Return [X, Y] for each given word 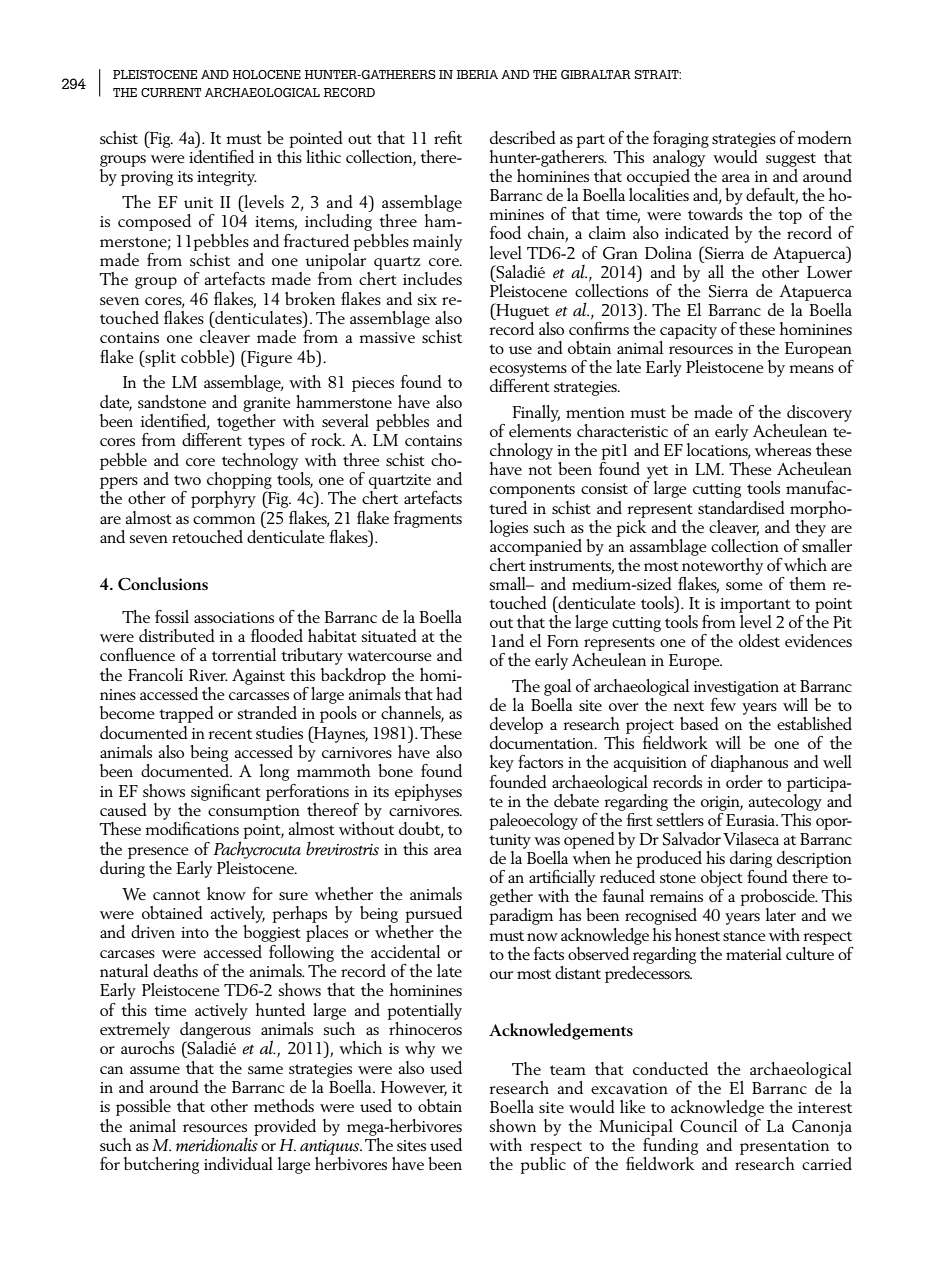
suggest [791, 160]
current [171, 92]
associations [234, 617]
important [755, 605]
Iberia [477, 74]
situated [389, 635]
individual [238, 1163]
